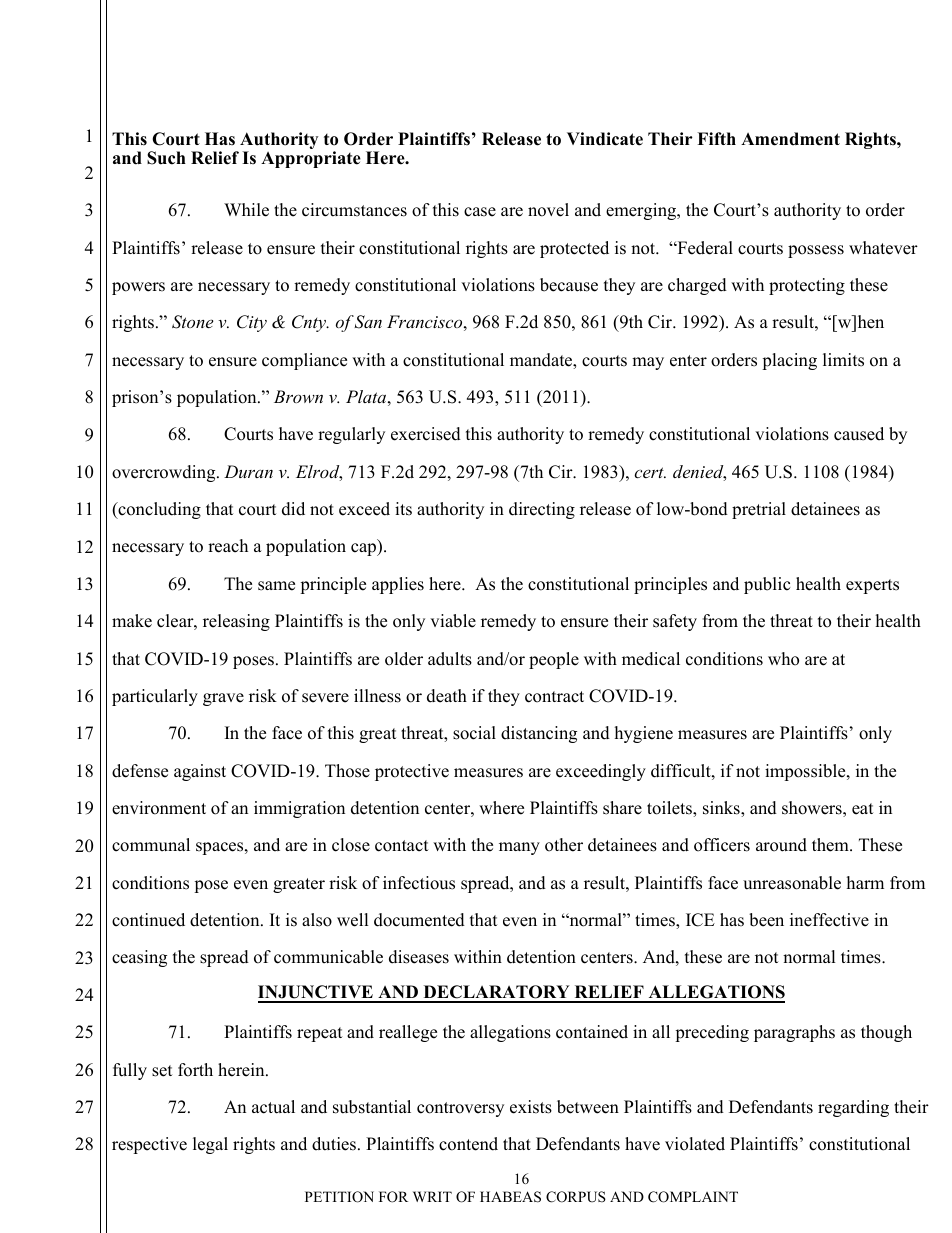 The image size is (952, 1233). Describe the element at coordinates (766, 920) in the screenshot. I see `been` at that location.
